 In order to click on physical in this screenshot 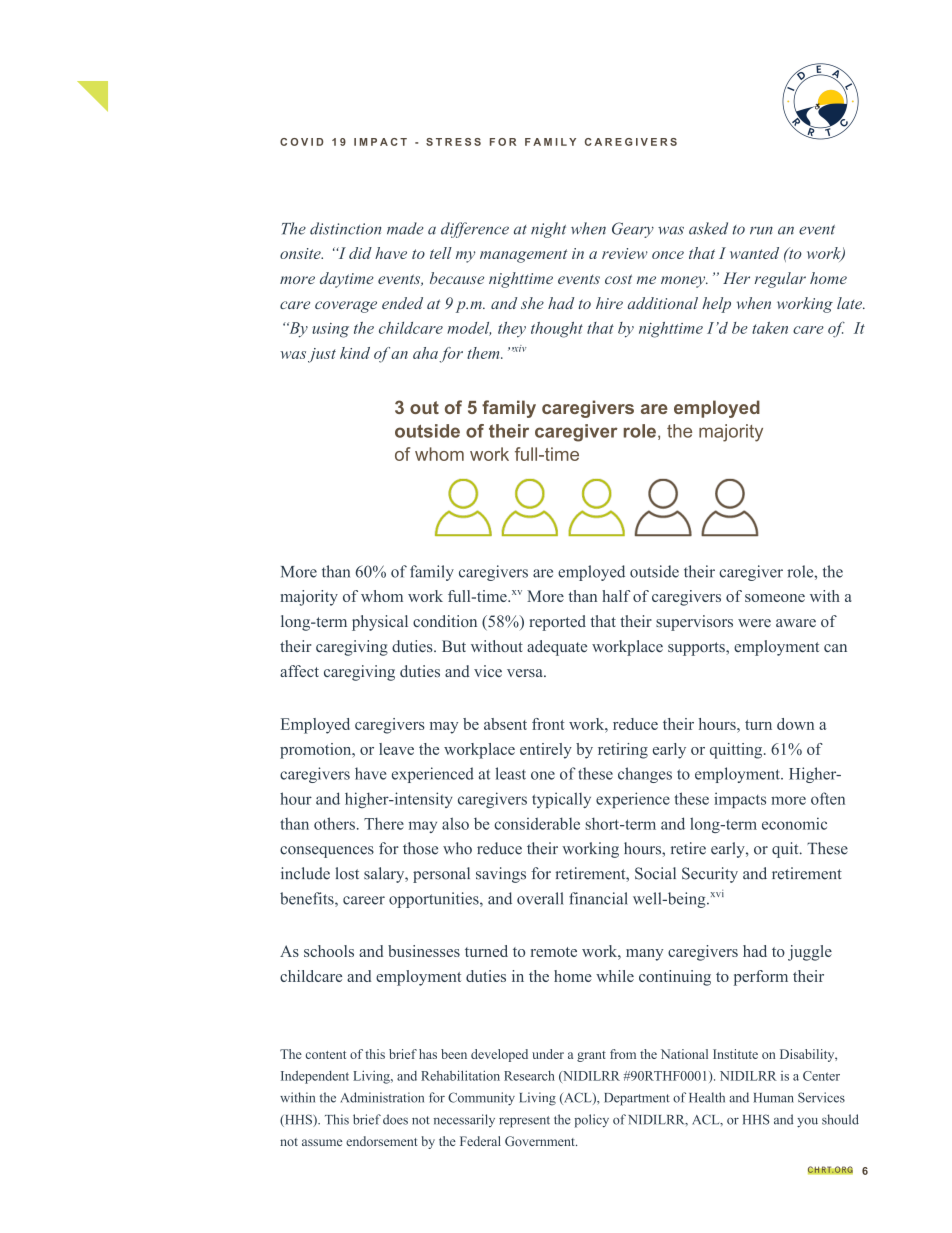, I will do `click(380, 623)`.
